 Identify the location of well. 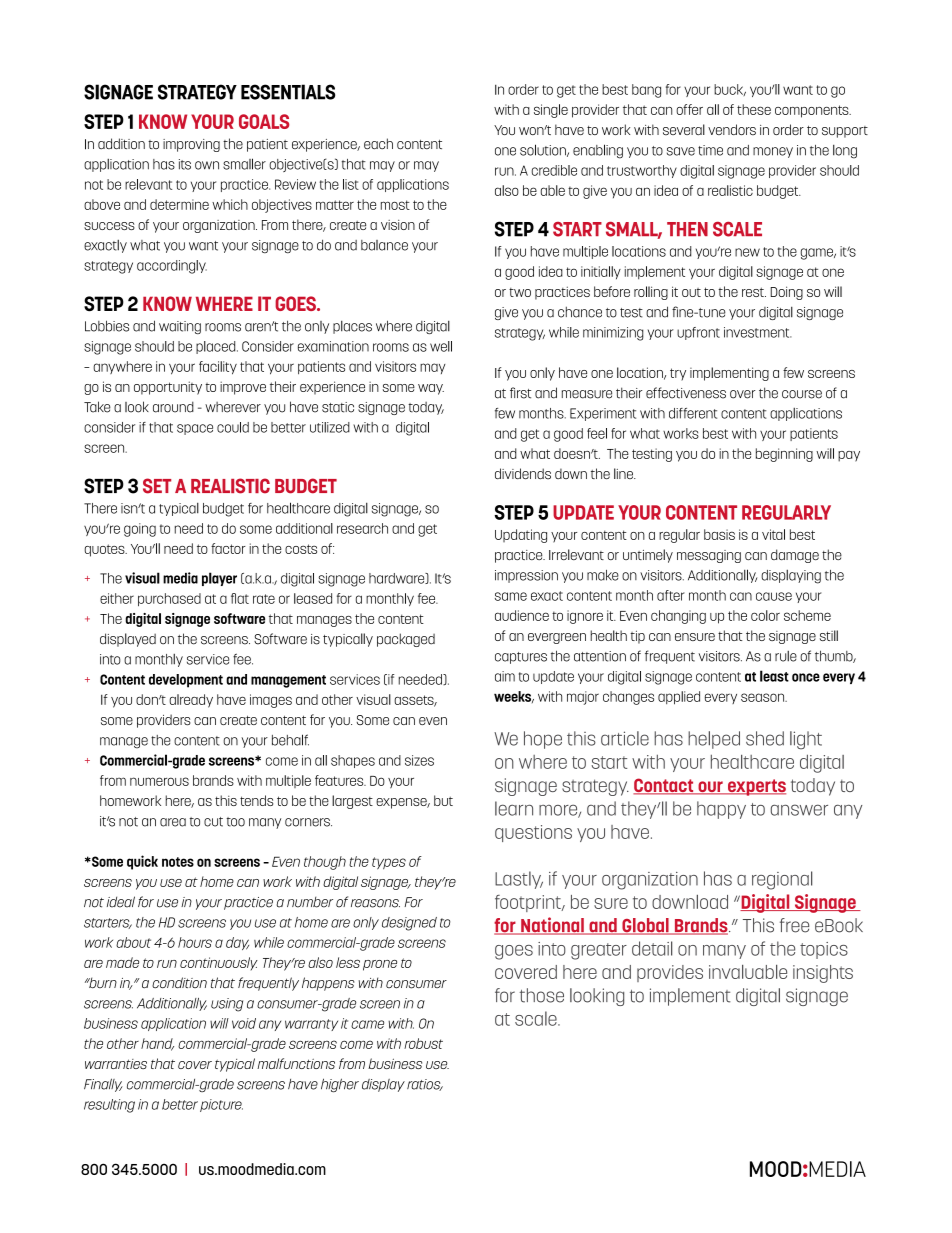
(441, 346).
